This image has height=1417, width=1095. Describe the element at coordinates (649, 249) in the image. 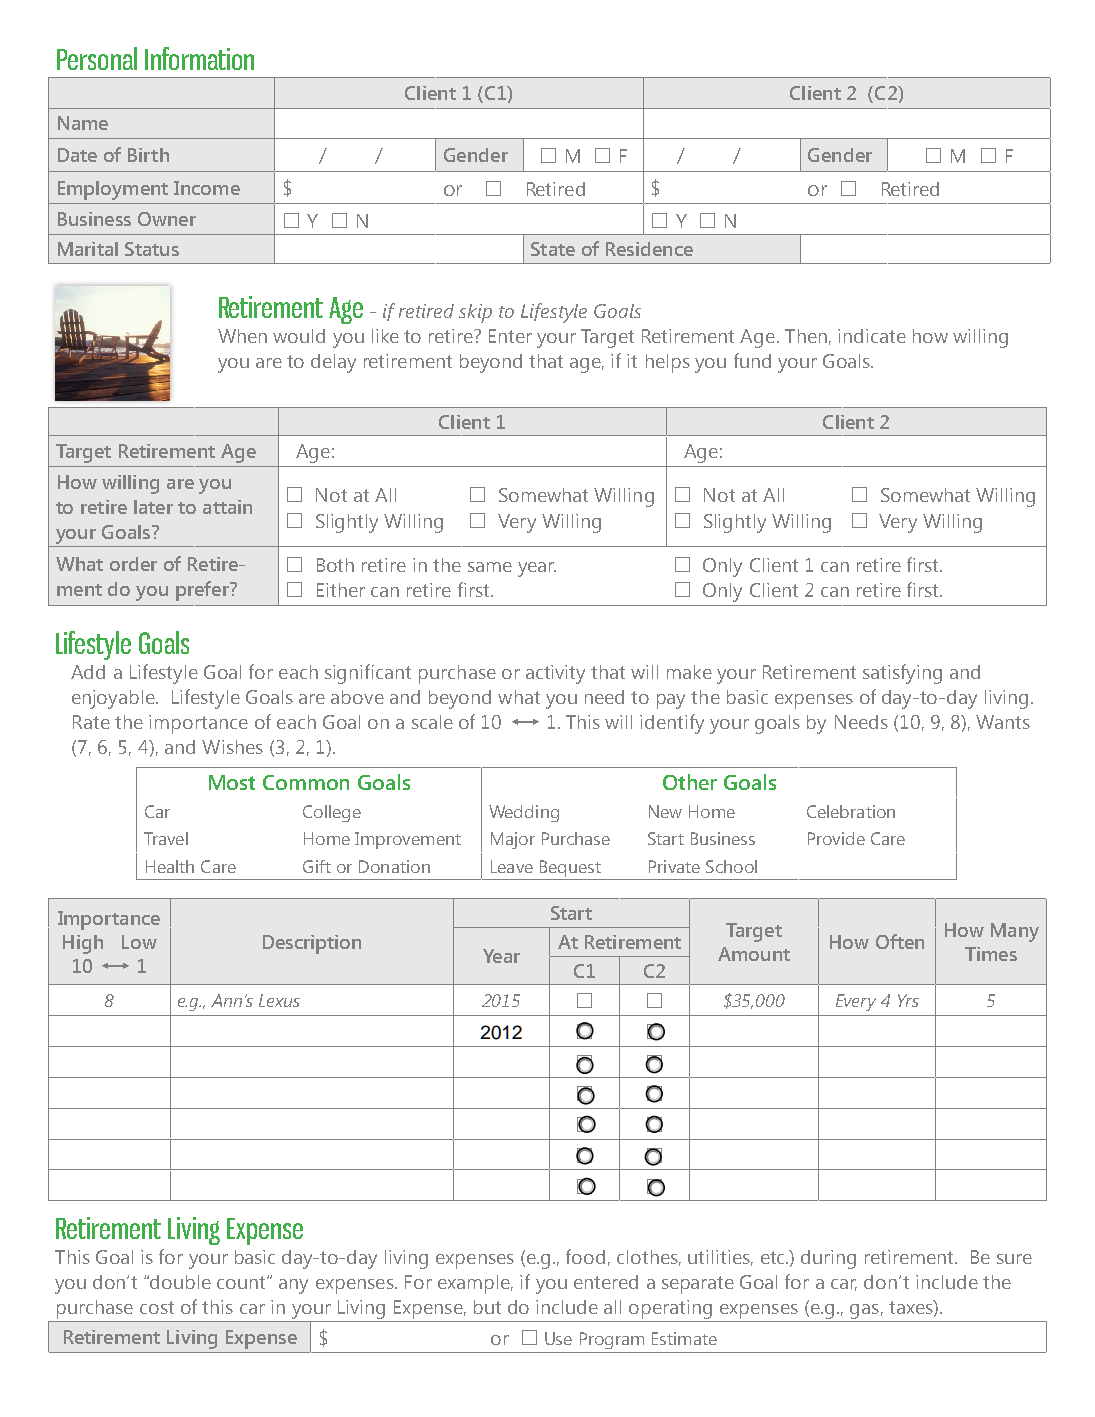

I see `Residence` at that location.
